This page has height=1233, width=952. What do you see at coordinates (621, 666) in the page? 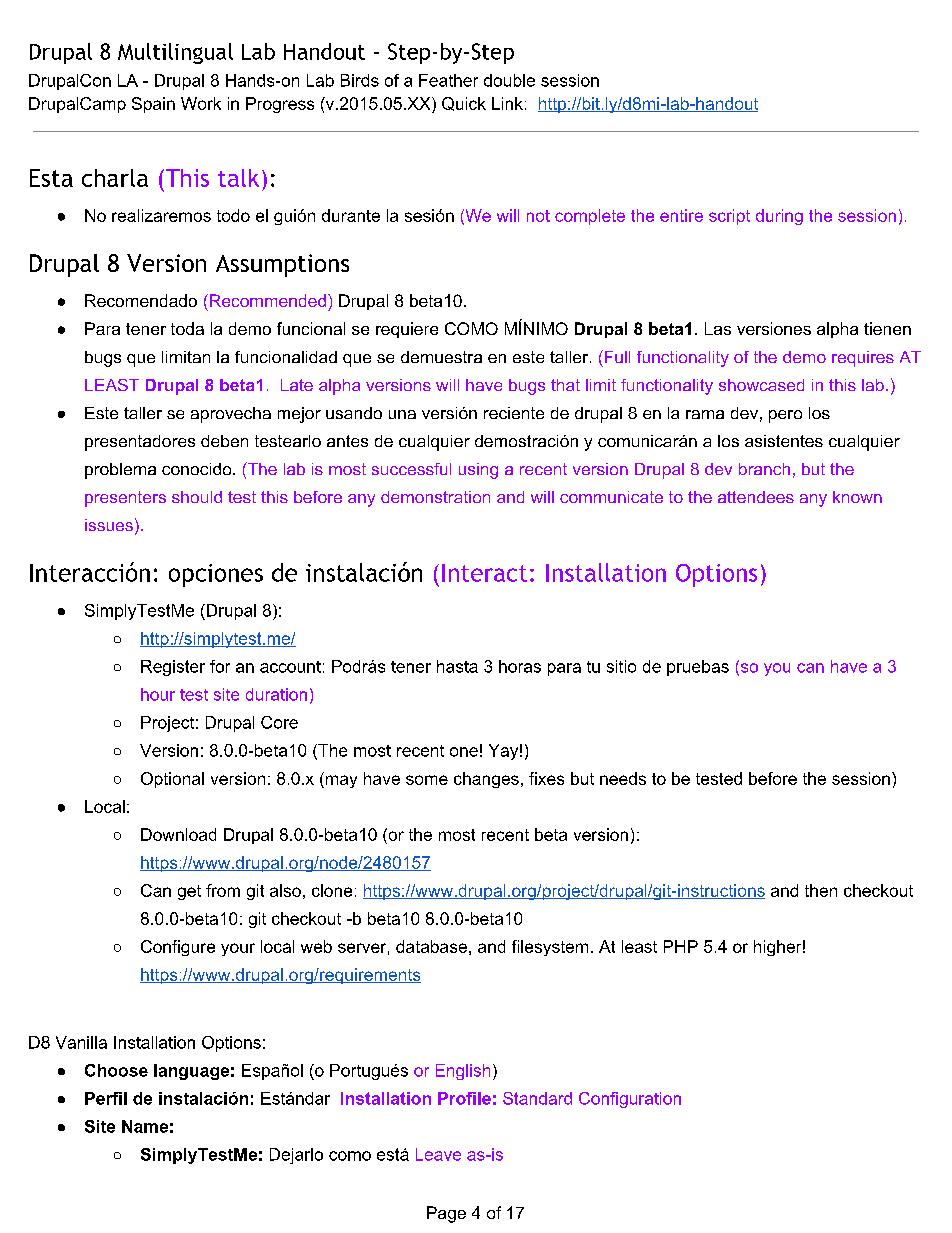
I see `sitio` at bounding box center [621, 666].
